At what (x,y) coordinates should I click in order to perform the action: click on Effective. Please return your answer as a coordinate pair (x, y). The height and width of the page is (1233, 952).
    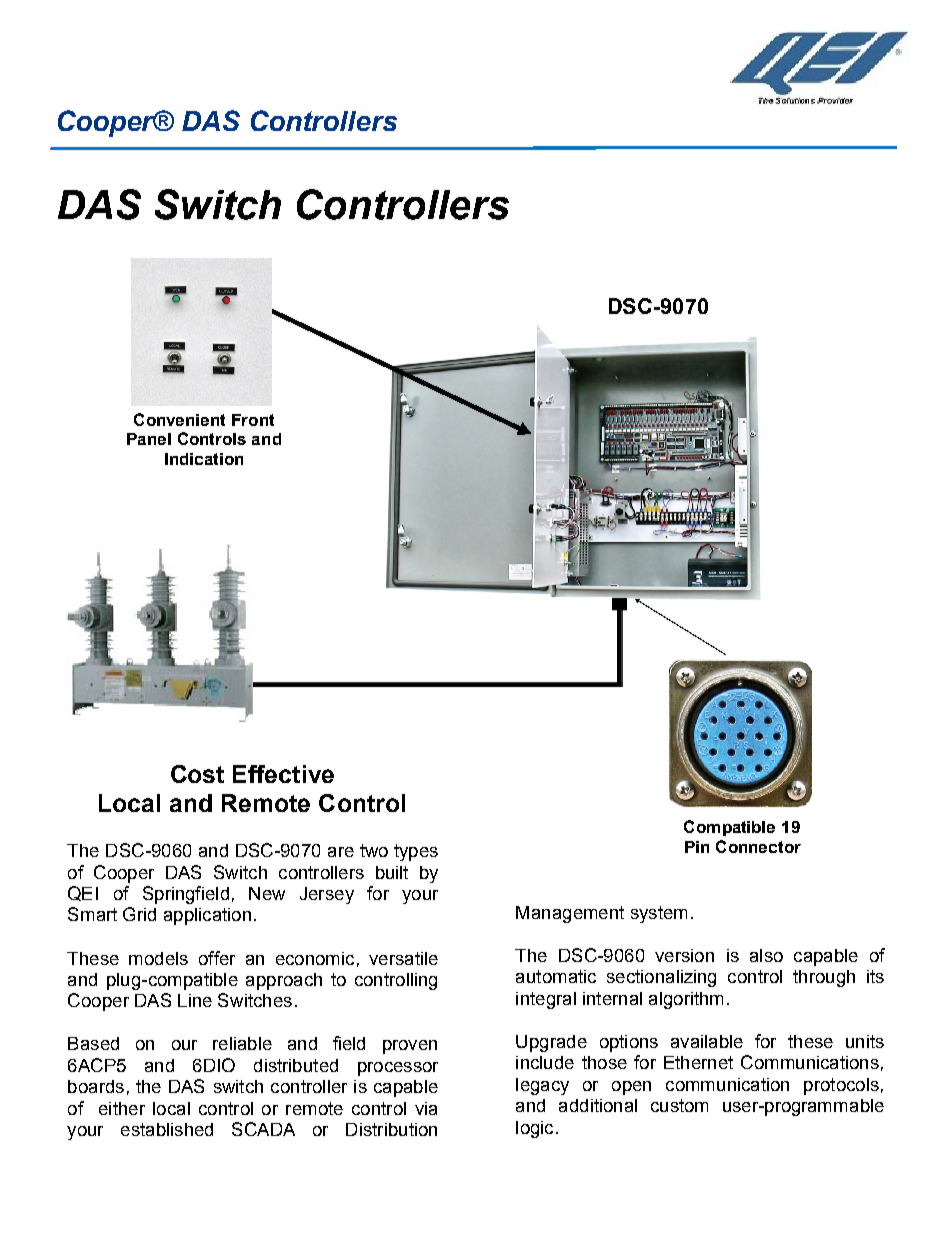
    Looking at the image, I should click on (283, 774).
